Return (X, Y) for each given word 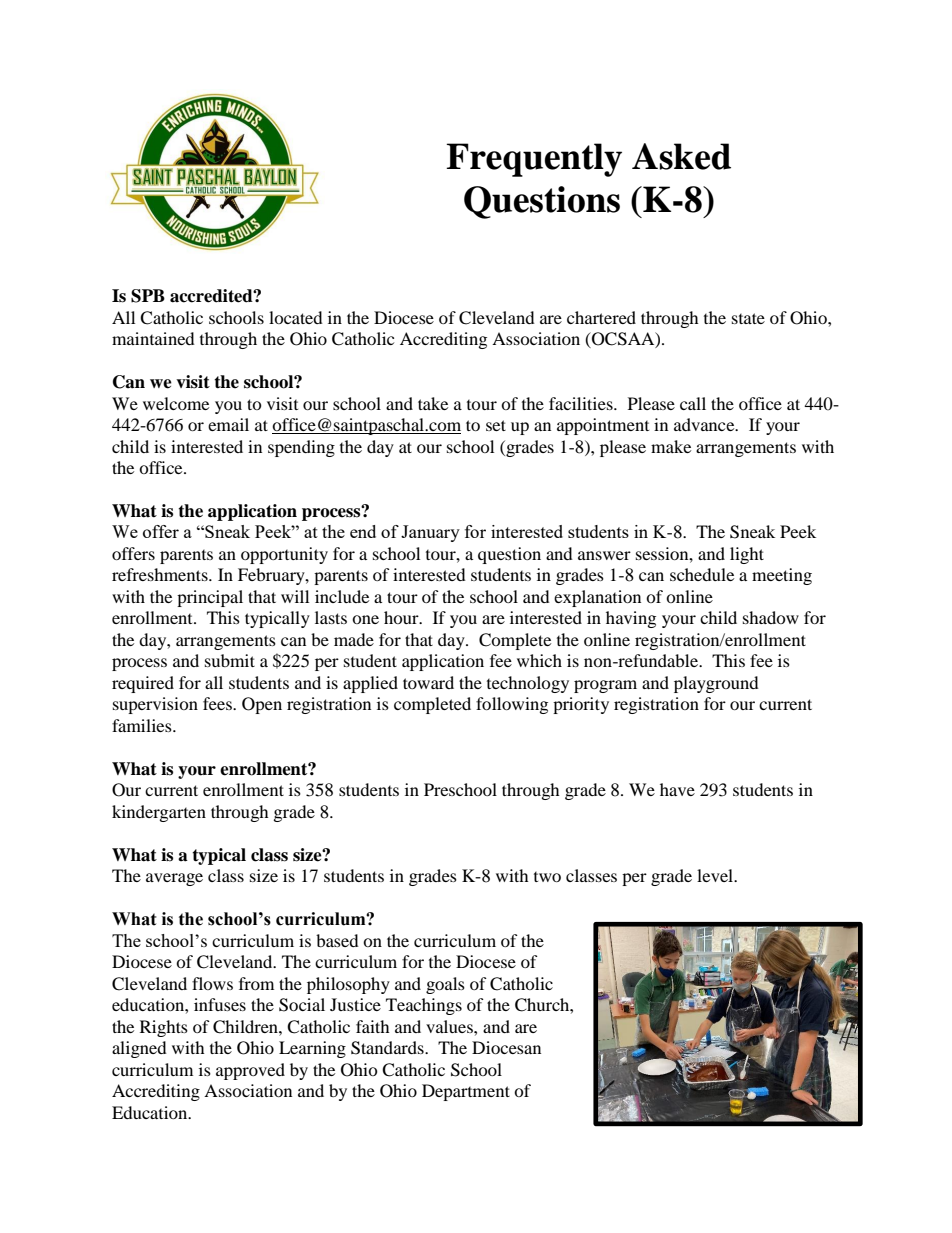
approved (250, 1071)
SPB (148, 296)
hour (402, 617)
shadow (771, 617)
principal (210, 598)
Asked (681, 156)
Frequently (534, 160)
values (450, 1026)
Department (466, 1092)
